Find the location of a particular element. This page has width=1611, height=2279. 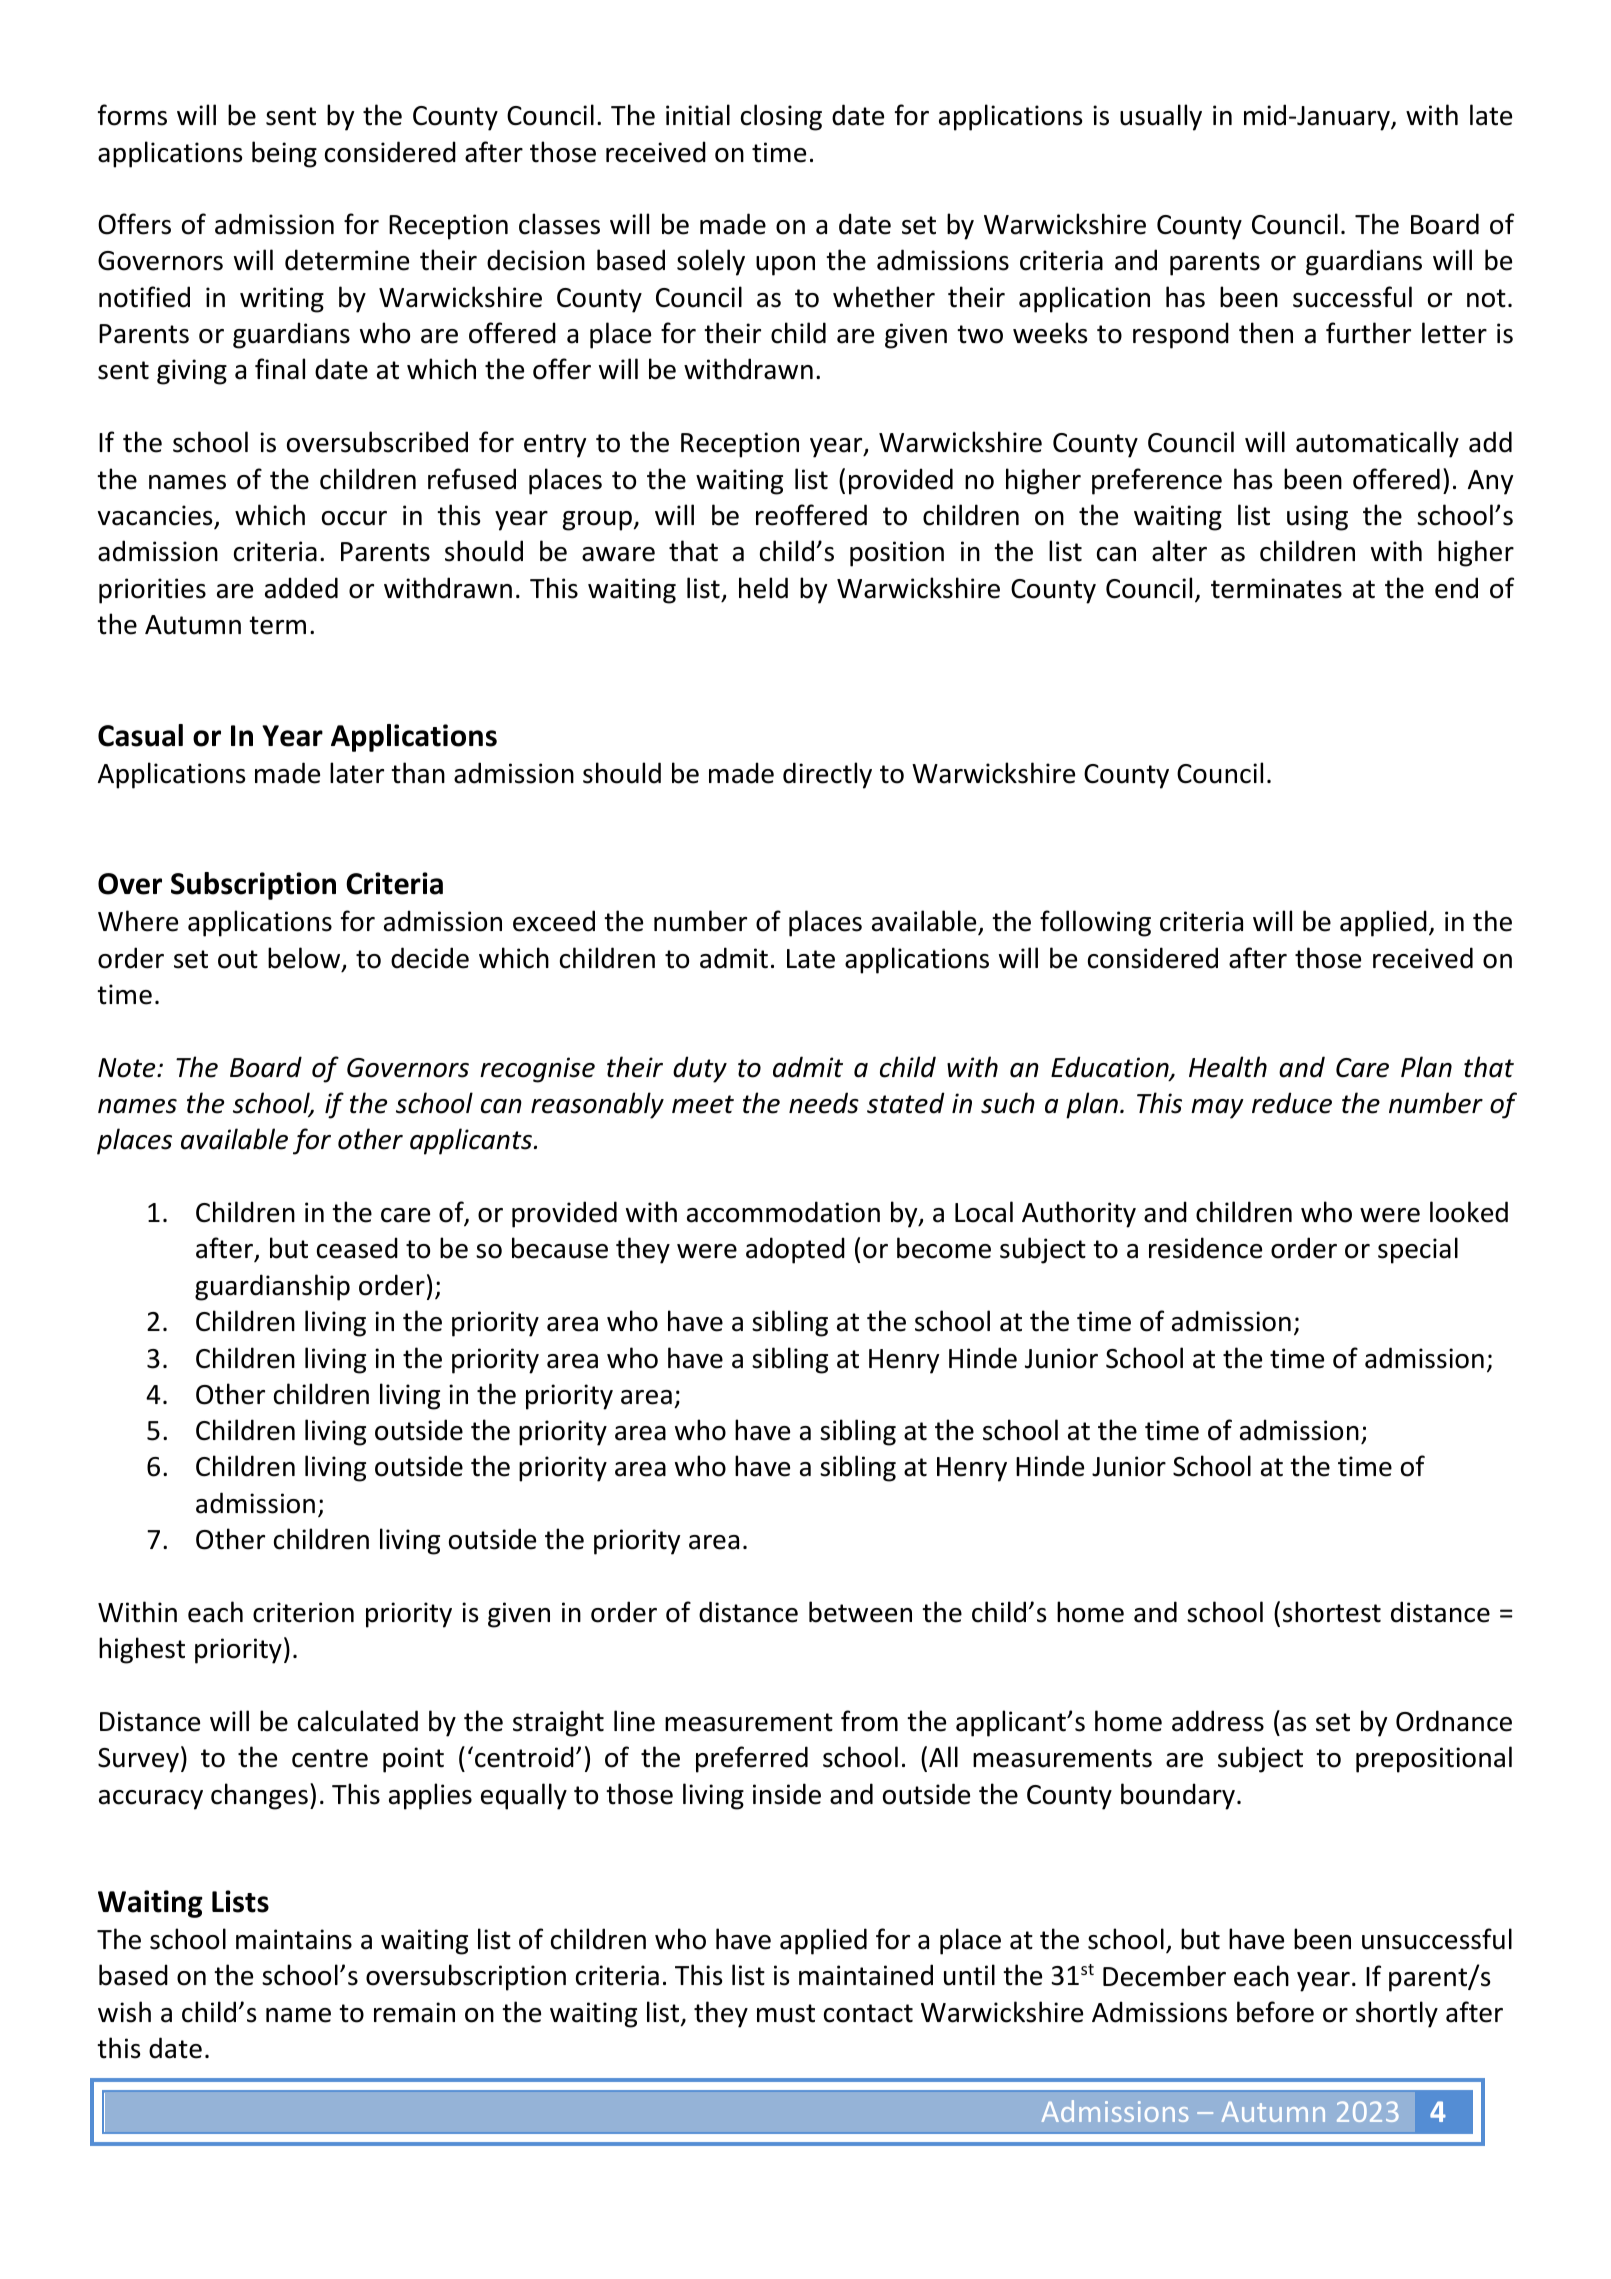

ceased is located at coordinates (357, 1248).
